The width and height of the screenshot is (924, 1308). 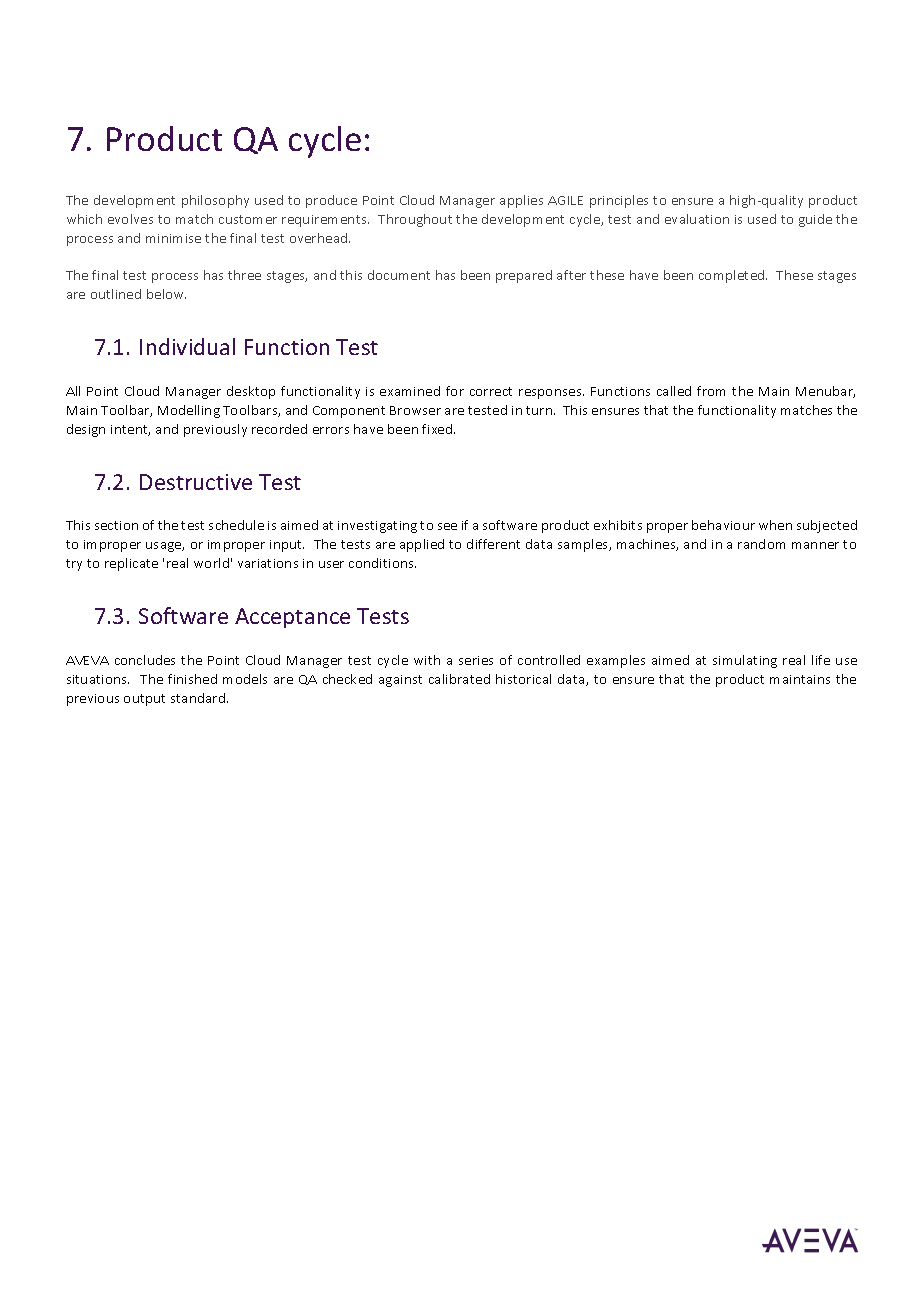 What do you see at coordinates (455, 391) in the screenshot?
I see `for` at bounding box center [455, 391].
